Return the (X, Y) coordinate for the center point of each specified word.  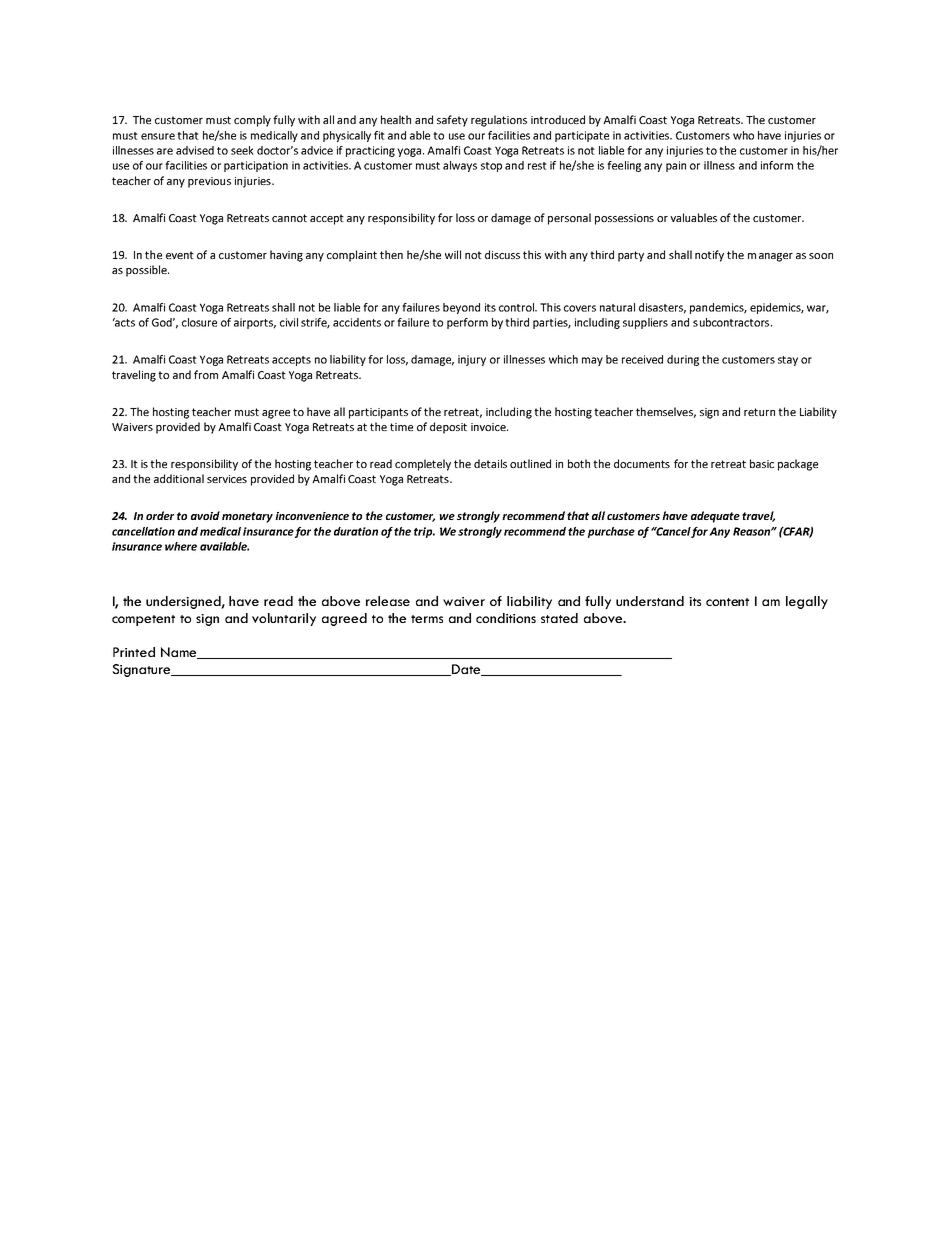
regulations (499, 121)
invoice (489, 427)
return (759, 412)
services (227, 479)
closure (199, 322)
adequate (715, 517)
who (743, 135)
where (181, 546)
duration (356, 531)
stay (788, 361)
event (180, 255)
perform (467, 323)
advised (195, 150)
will (453, 254)
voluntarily (284, 619)
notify (709, 256)
